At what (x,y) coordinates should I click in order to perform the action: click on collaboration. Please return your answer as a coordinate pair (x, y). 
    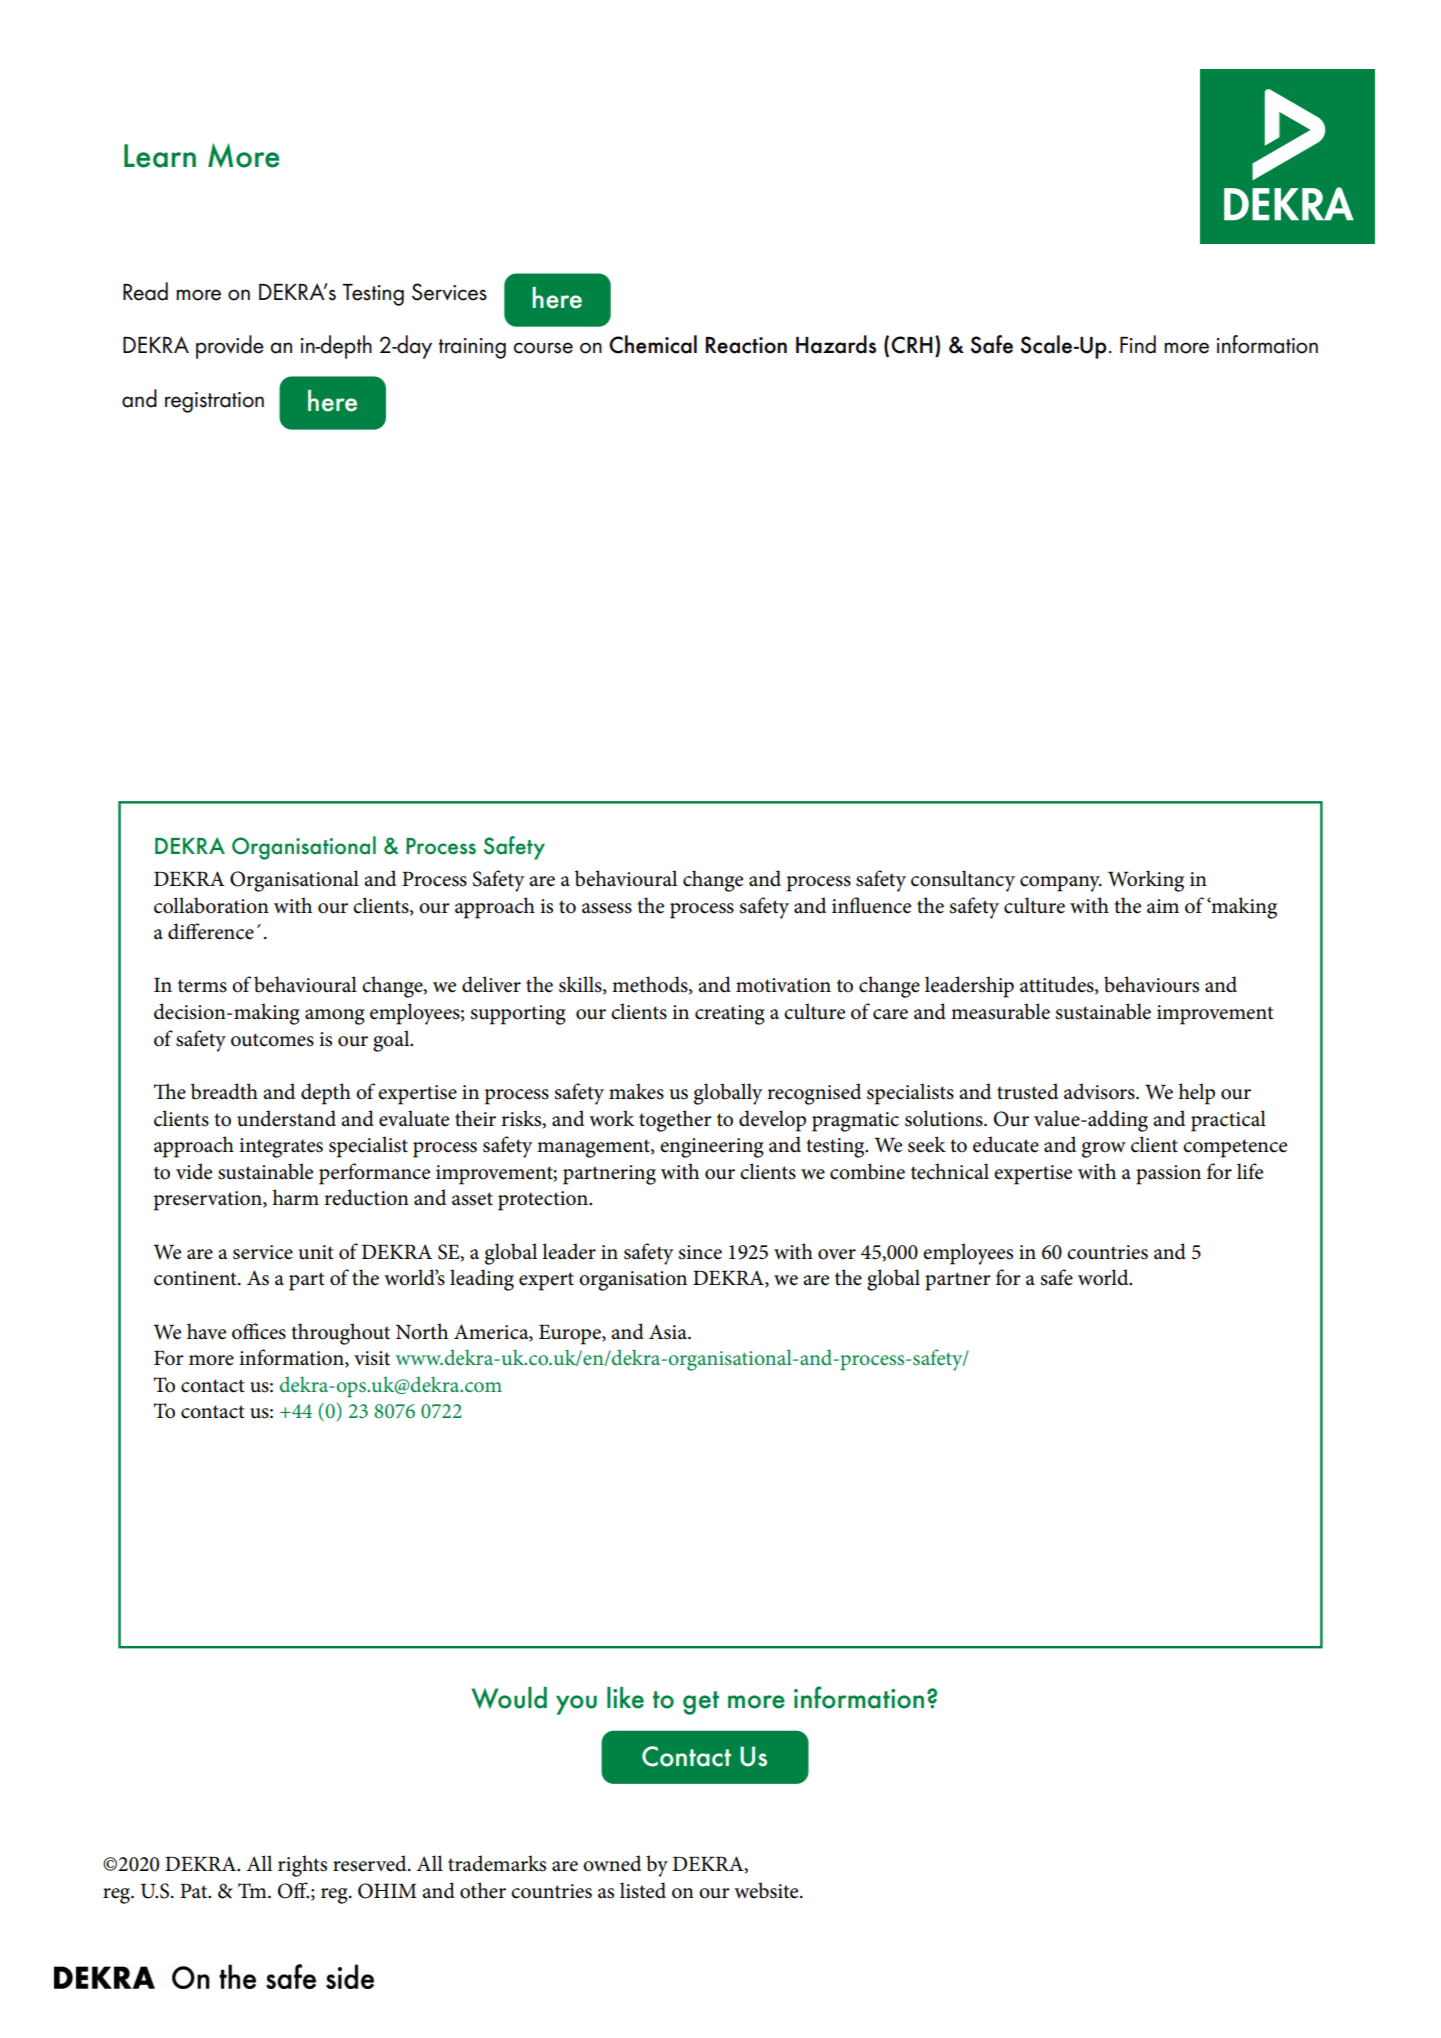
    Looking at the image, I should click on (211, 905).
